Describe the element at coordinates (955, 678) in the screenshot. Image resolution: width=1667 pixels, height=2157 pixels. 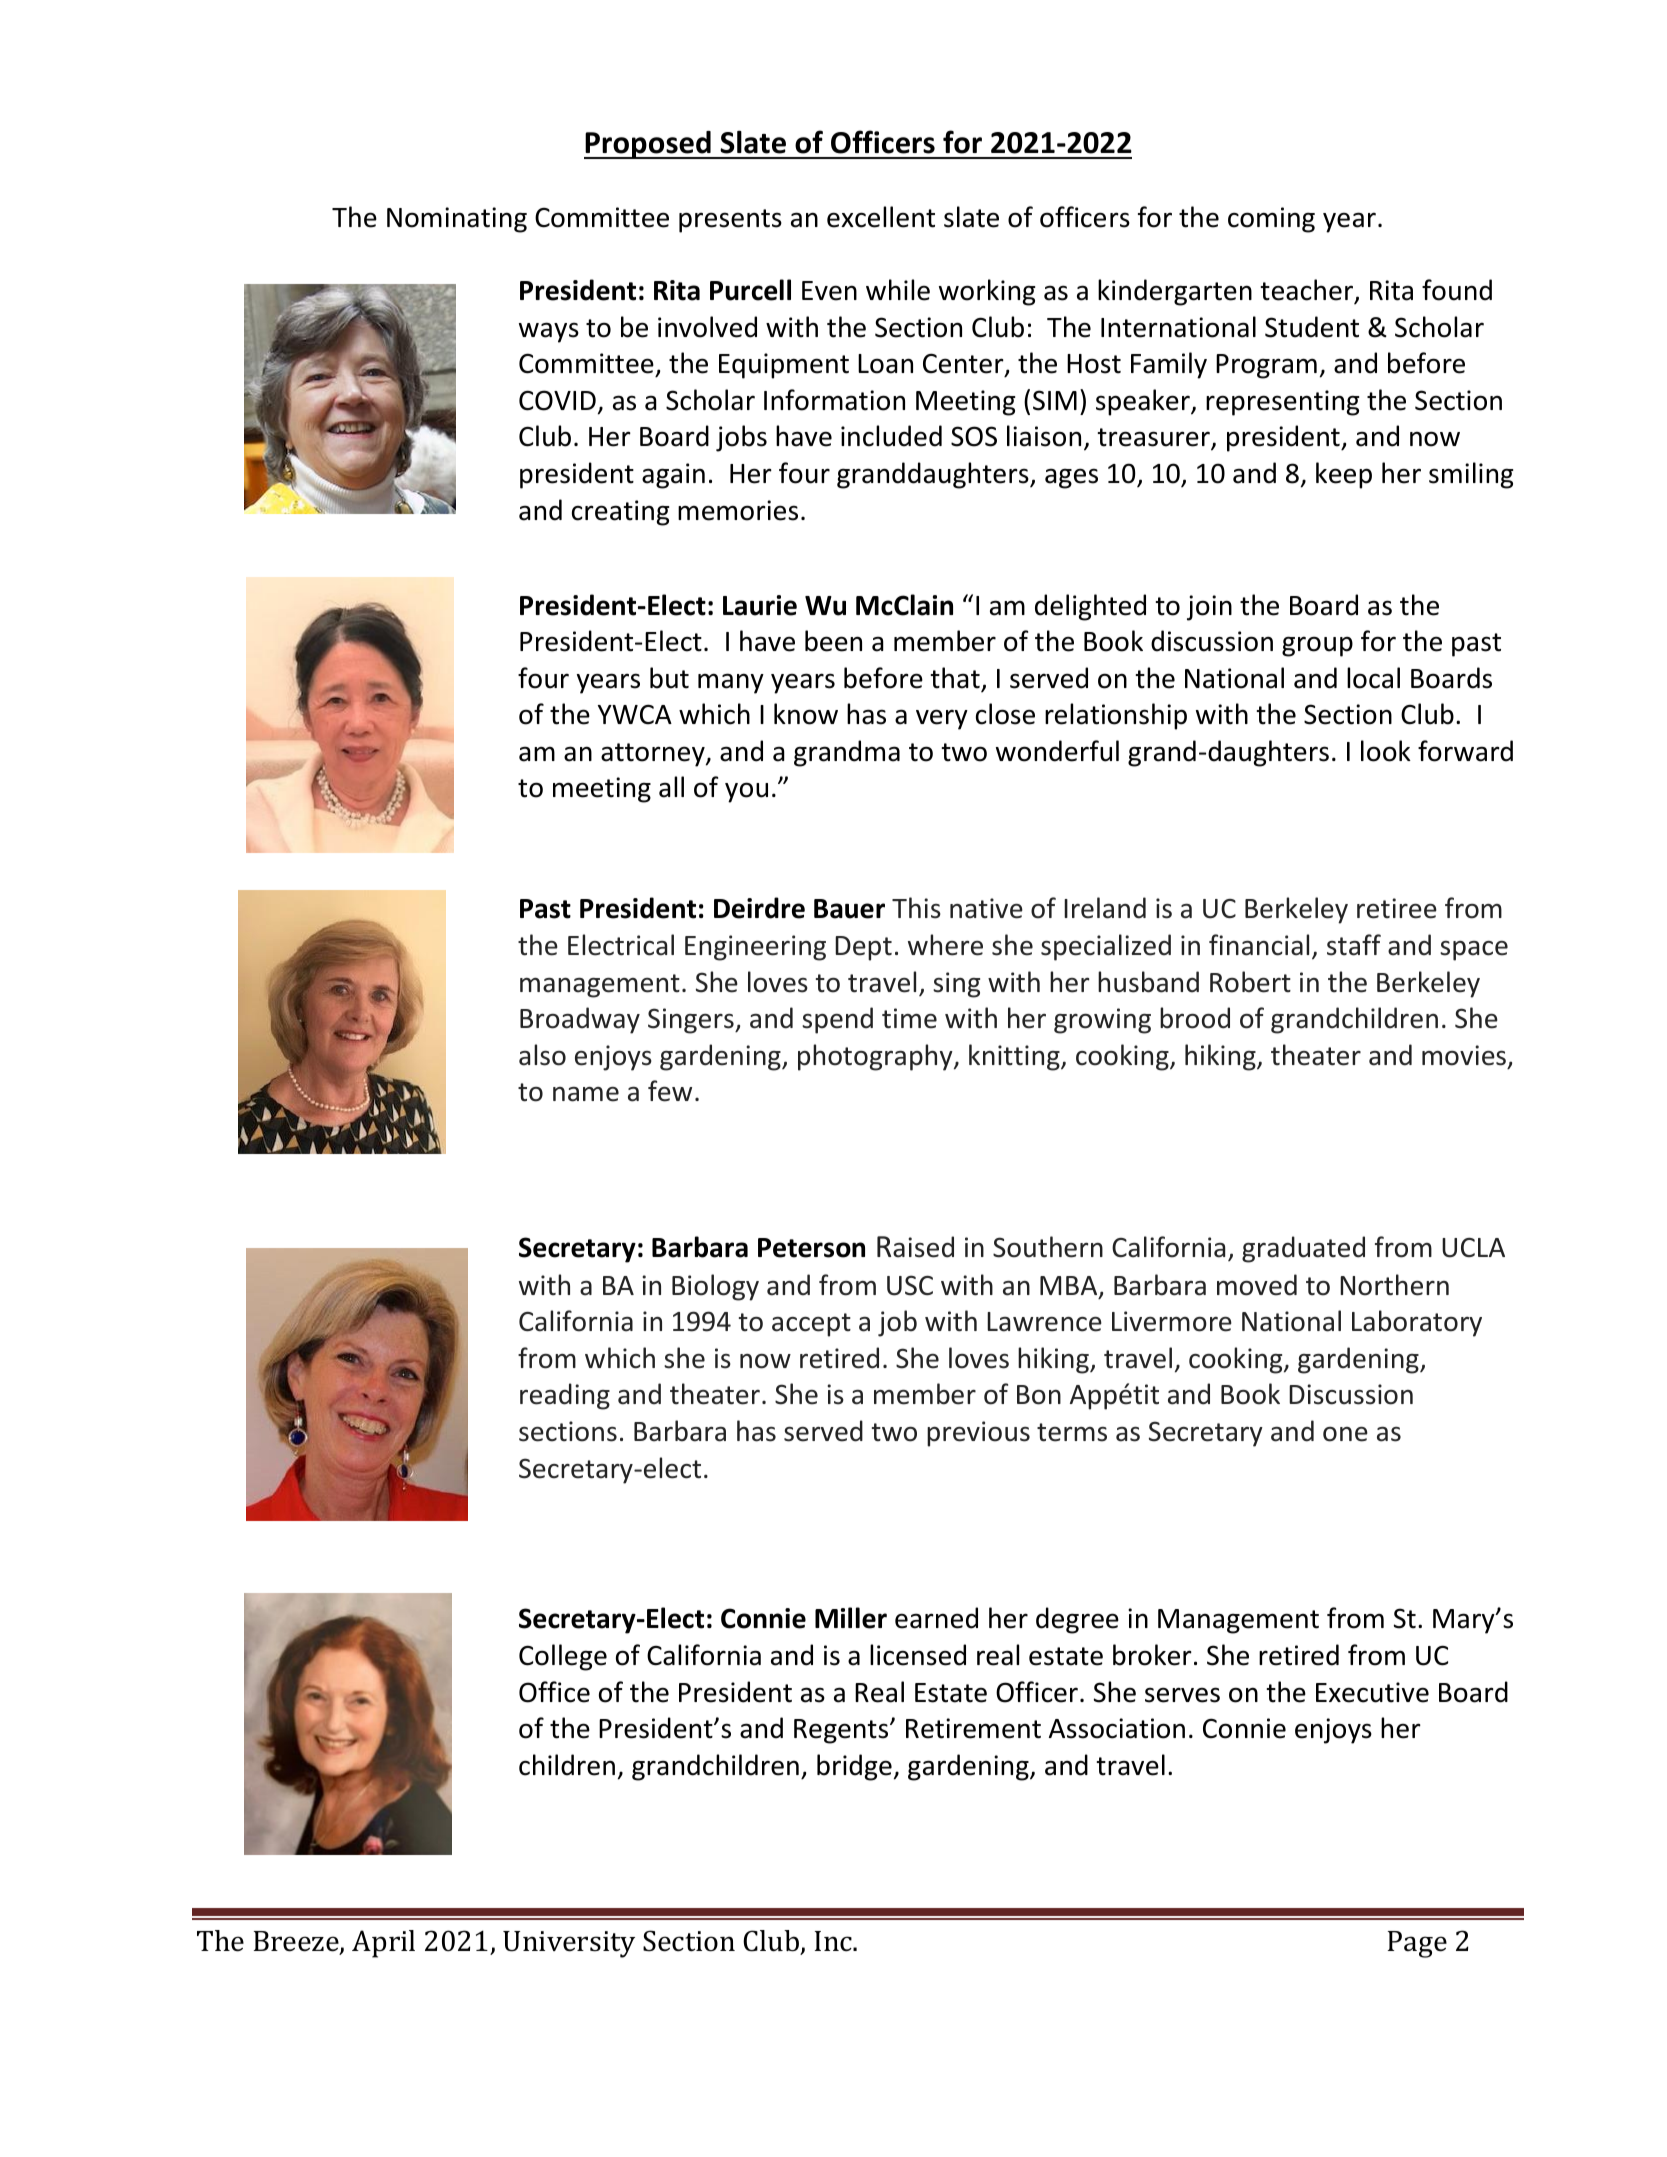
I see `that` at that location.
